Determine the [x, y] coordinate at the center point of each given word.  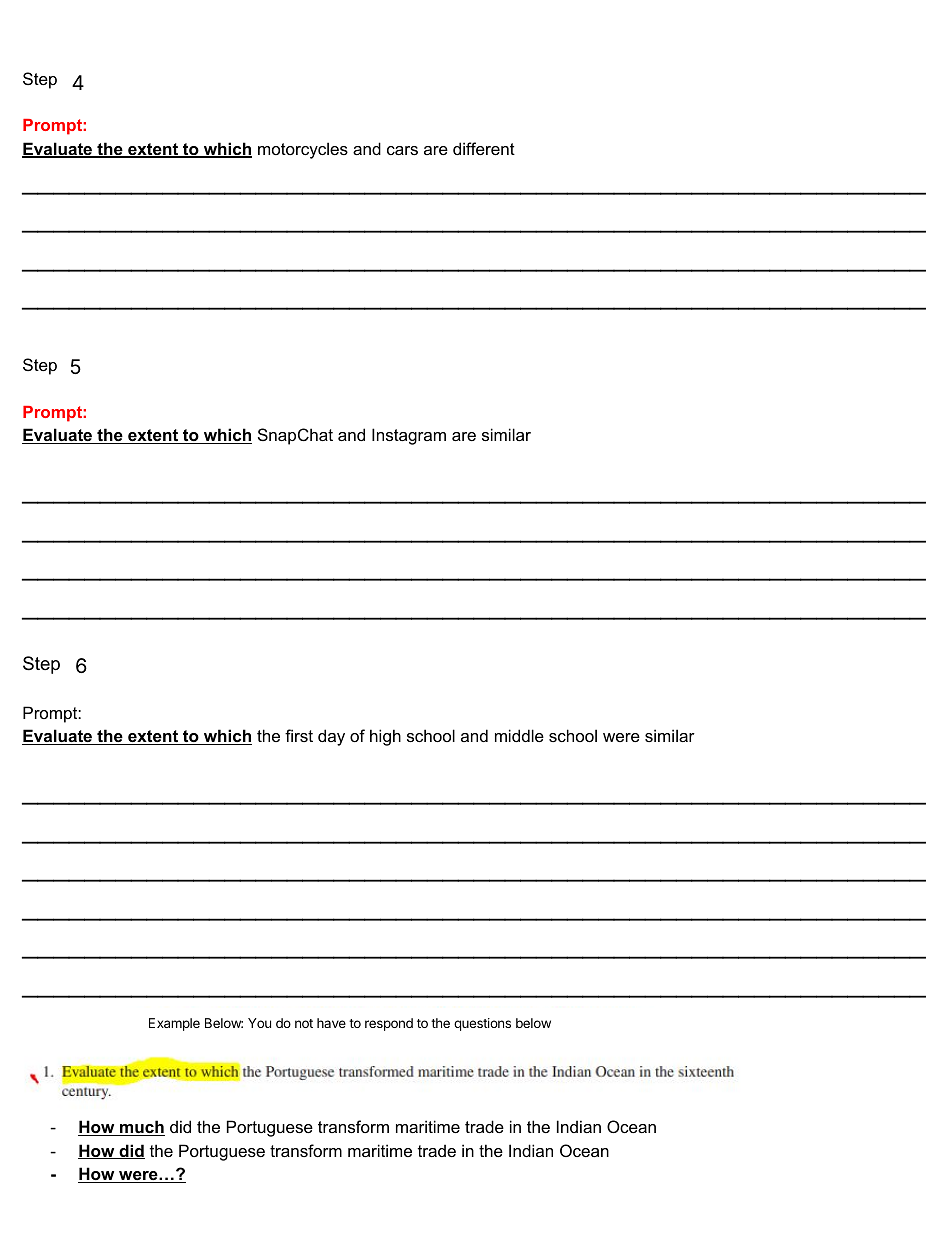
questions [482, 1024]
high [385, 737]
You [259, 1023]
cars [402, 150]
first [299, 735]
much [141, 1128]
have [331, 1023]
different [484, 148]
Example [174, 1024]
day [331, 737]
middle [519, 735]
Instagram [409, 436]
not [304, 1023]
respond [389, 1024]
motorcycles [303, 150]
